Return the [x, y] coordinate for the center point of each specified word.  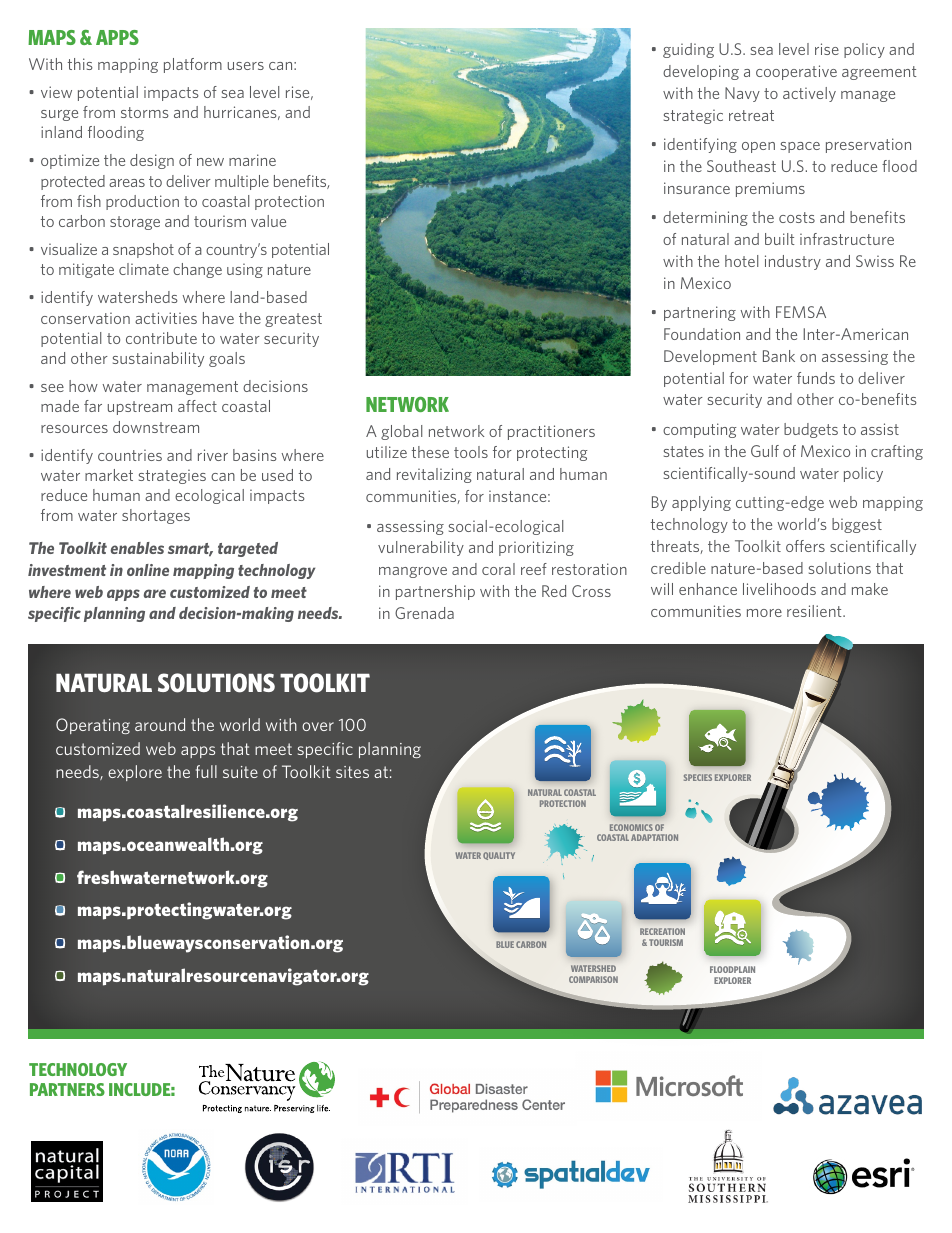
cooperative [796, 72]
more [764, 613]
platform [193, 65]
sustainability [158, 359]
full [206, 771]
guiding [688, 50]
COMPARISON [593, 979]
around [160, 724]
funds [816, 378]
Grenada [424, 613]
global [401, 432]
